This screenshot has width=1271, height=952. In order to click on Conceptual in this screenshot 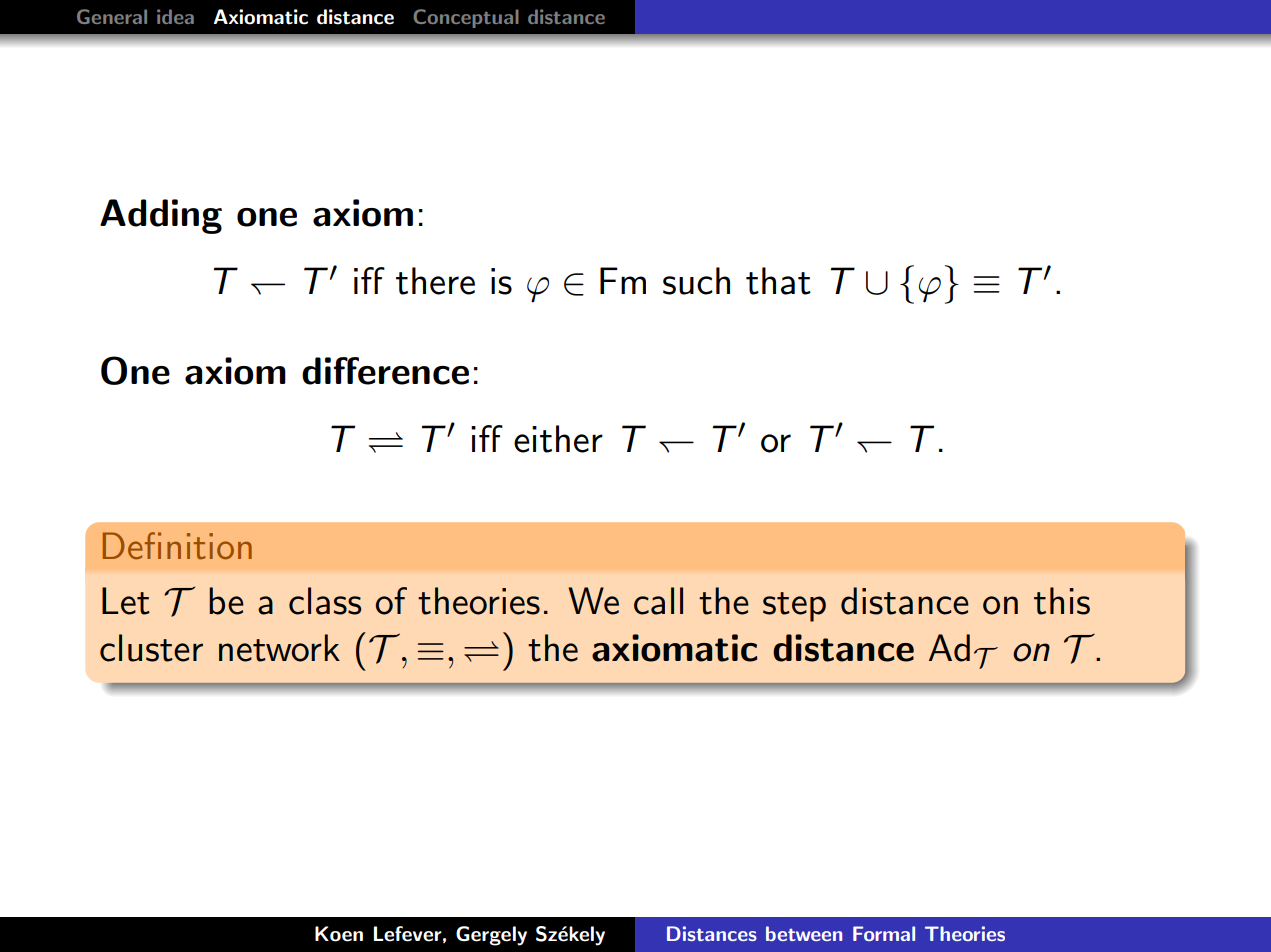, I will do `click(466, 18)`.
